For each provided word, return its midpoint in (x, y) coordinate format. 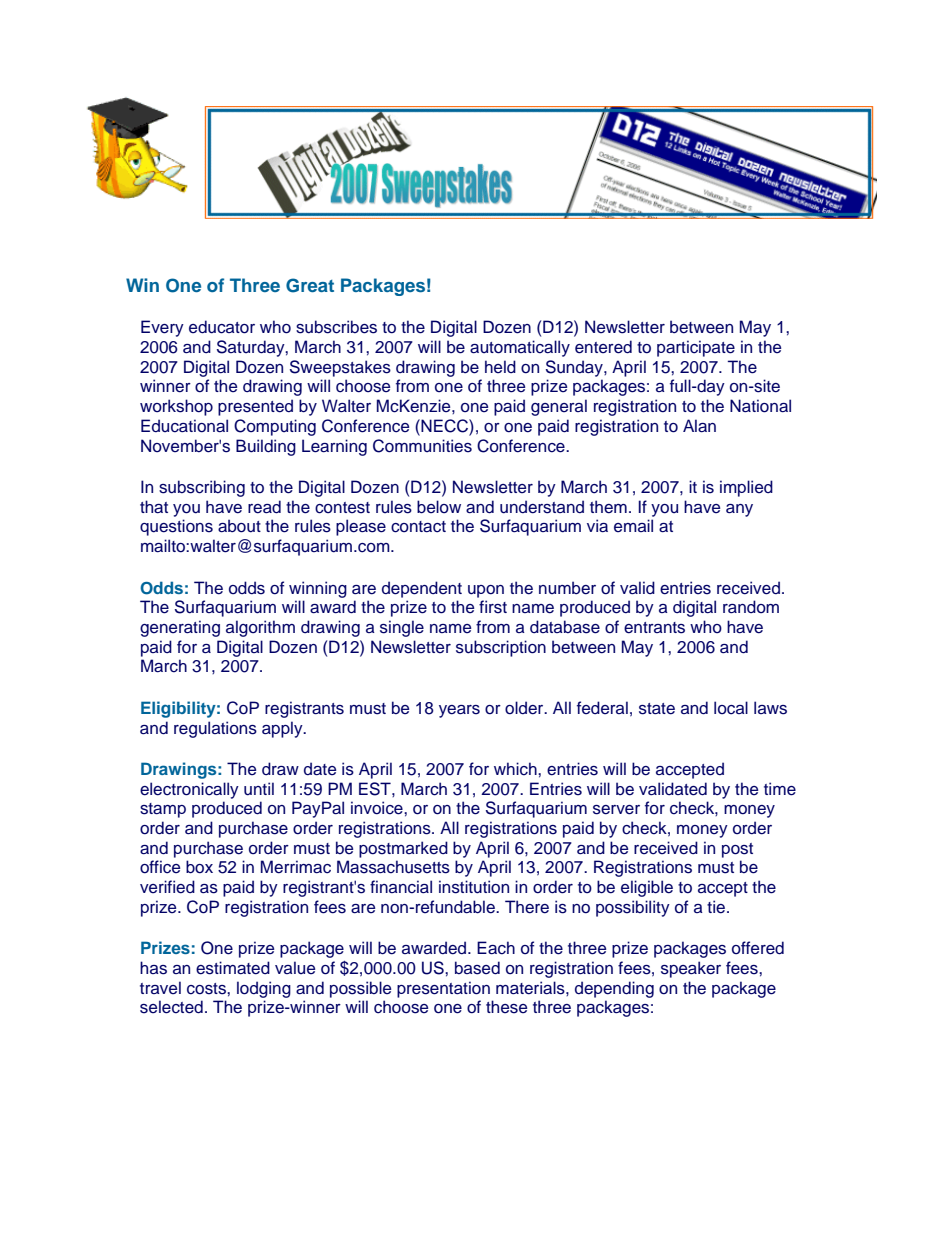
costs (207, 989)
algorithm (260, 628)
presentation (443, 989)
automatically (520, 348)
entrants (654, 628)
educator (222, 327)
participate (696, 348)
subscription (501, 648)
